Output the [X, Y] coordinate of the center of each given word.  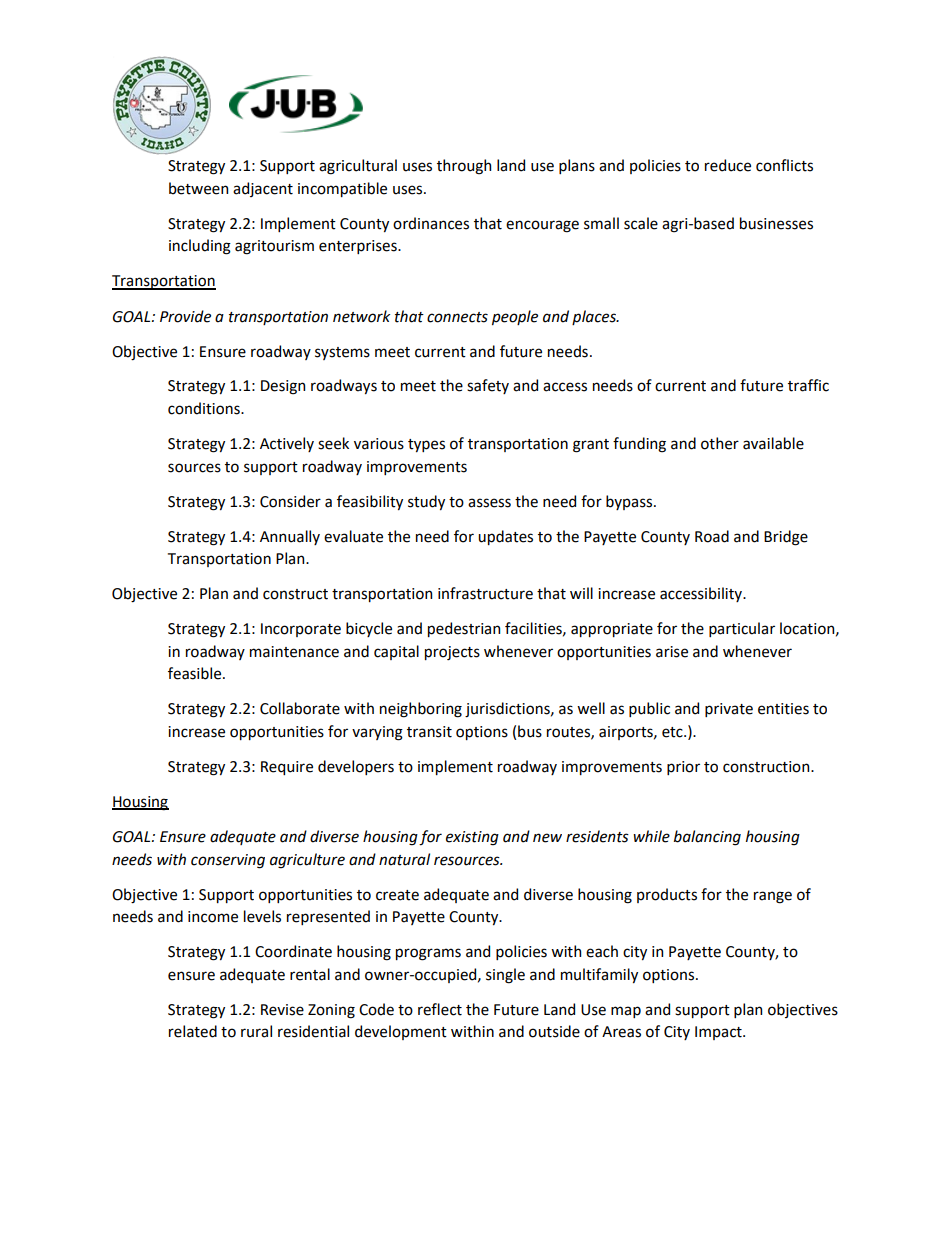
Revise [282, 1010]
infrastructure [485, 593]
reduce [728, 165]
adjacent [263, 189]
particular [742, 629]
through [464, 167]
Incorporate [301, 630]
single [505, 976]
